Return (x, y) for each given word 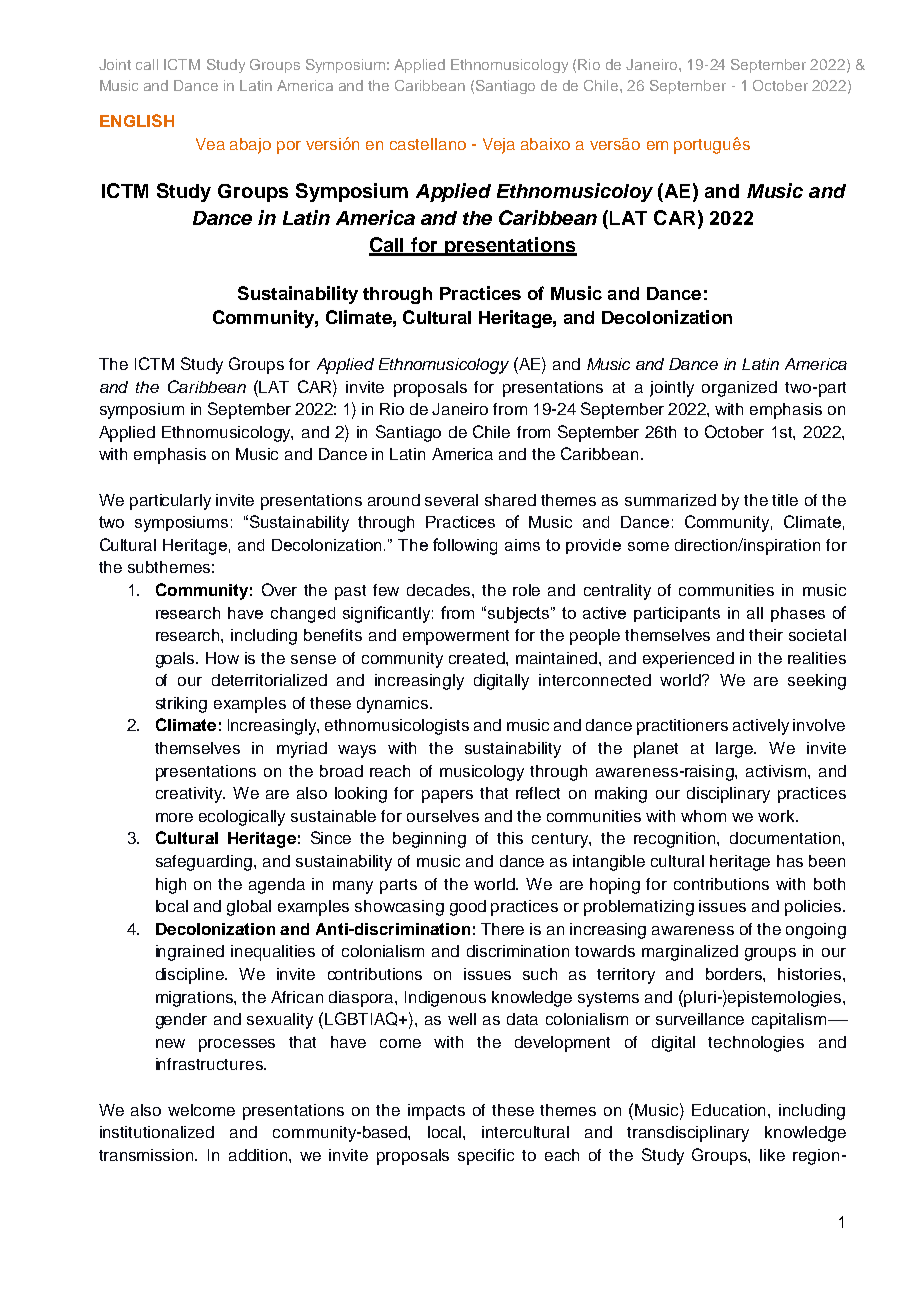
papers (447, 796)
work (777, 816)
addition (259, 1155)
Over (279, 589)
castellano (428, 144)
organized (739, 389)
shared (510, 500)
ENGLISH (137, 120)
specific (486, 1157)
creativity (190, 795)
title (785, 500)
